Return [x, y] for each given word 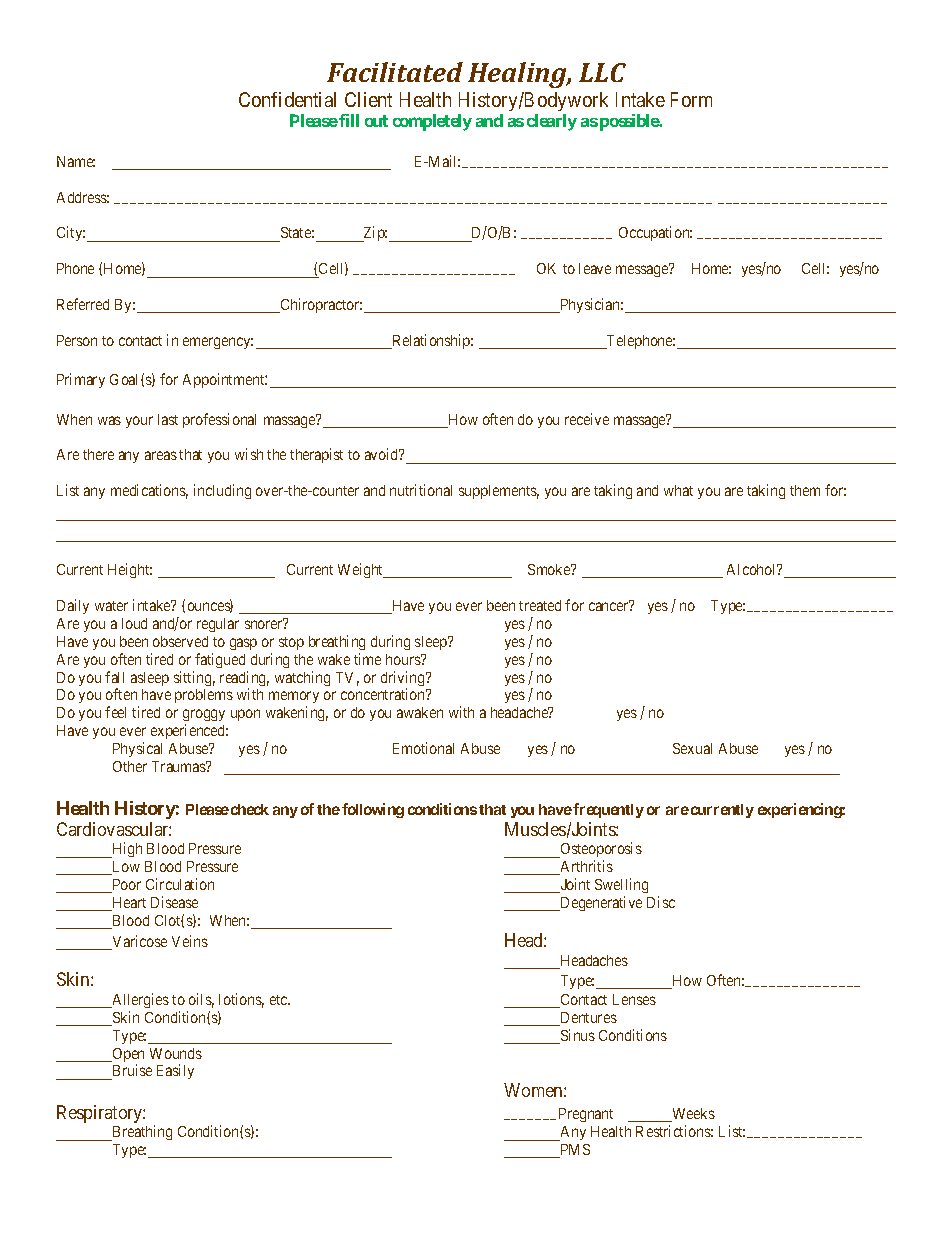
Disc [661, 902]
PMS [574, 1151]
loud [134, 623]
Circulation [180, 884]
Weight [362, 570]
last [168, 419]
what [678, 490]
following [373, 810]
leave [595, 268]
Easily [175, 1071]
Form [691, 99]
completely [432, 122]
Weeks [692, 1115]
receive [587, 419]
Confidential [287, 99]
